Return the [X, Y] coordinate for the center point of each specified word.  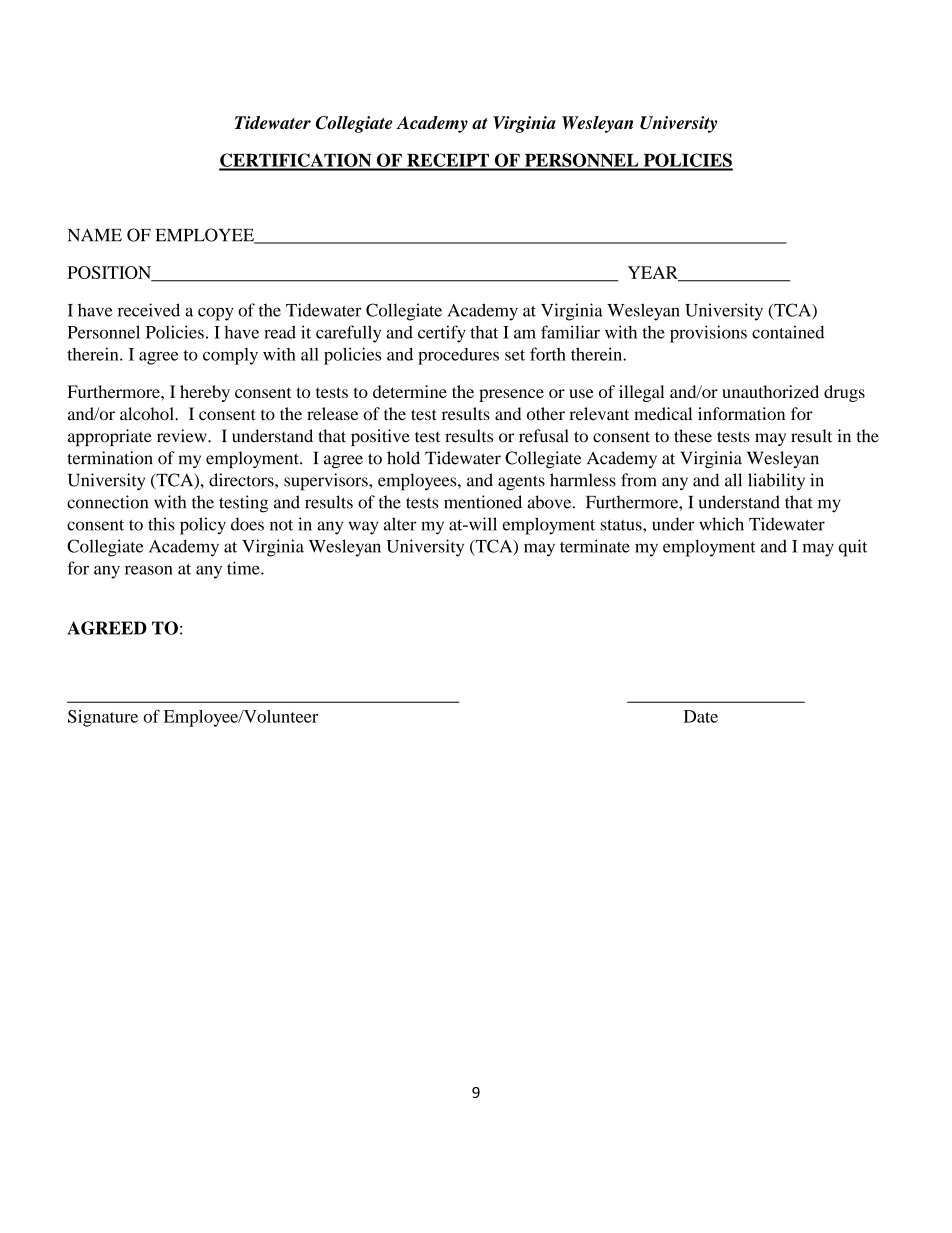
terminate [595, 546]
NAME [95, 235]
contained [788, 332]
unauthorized [770, 391]
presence [511, 395]
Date [701, 716]
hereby [205, 393]
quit [853, 548]
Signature [103, 718]
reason [149, 570]
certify [442, 334]
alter [400, 524]
